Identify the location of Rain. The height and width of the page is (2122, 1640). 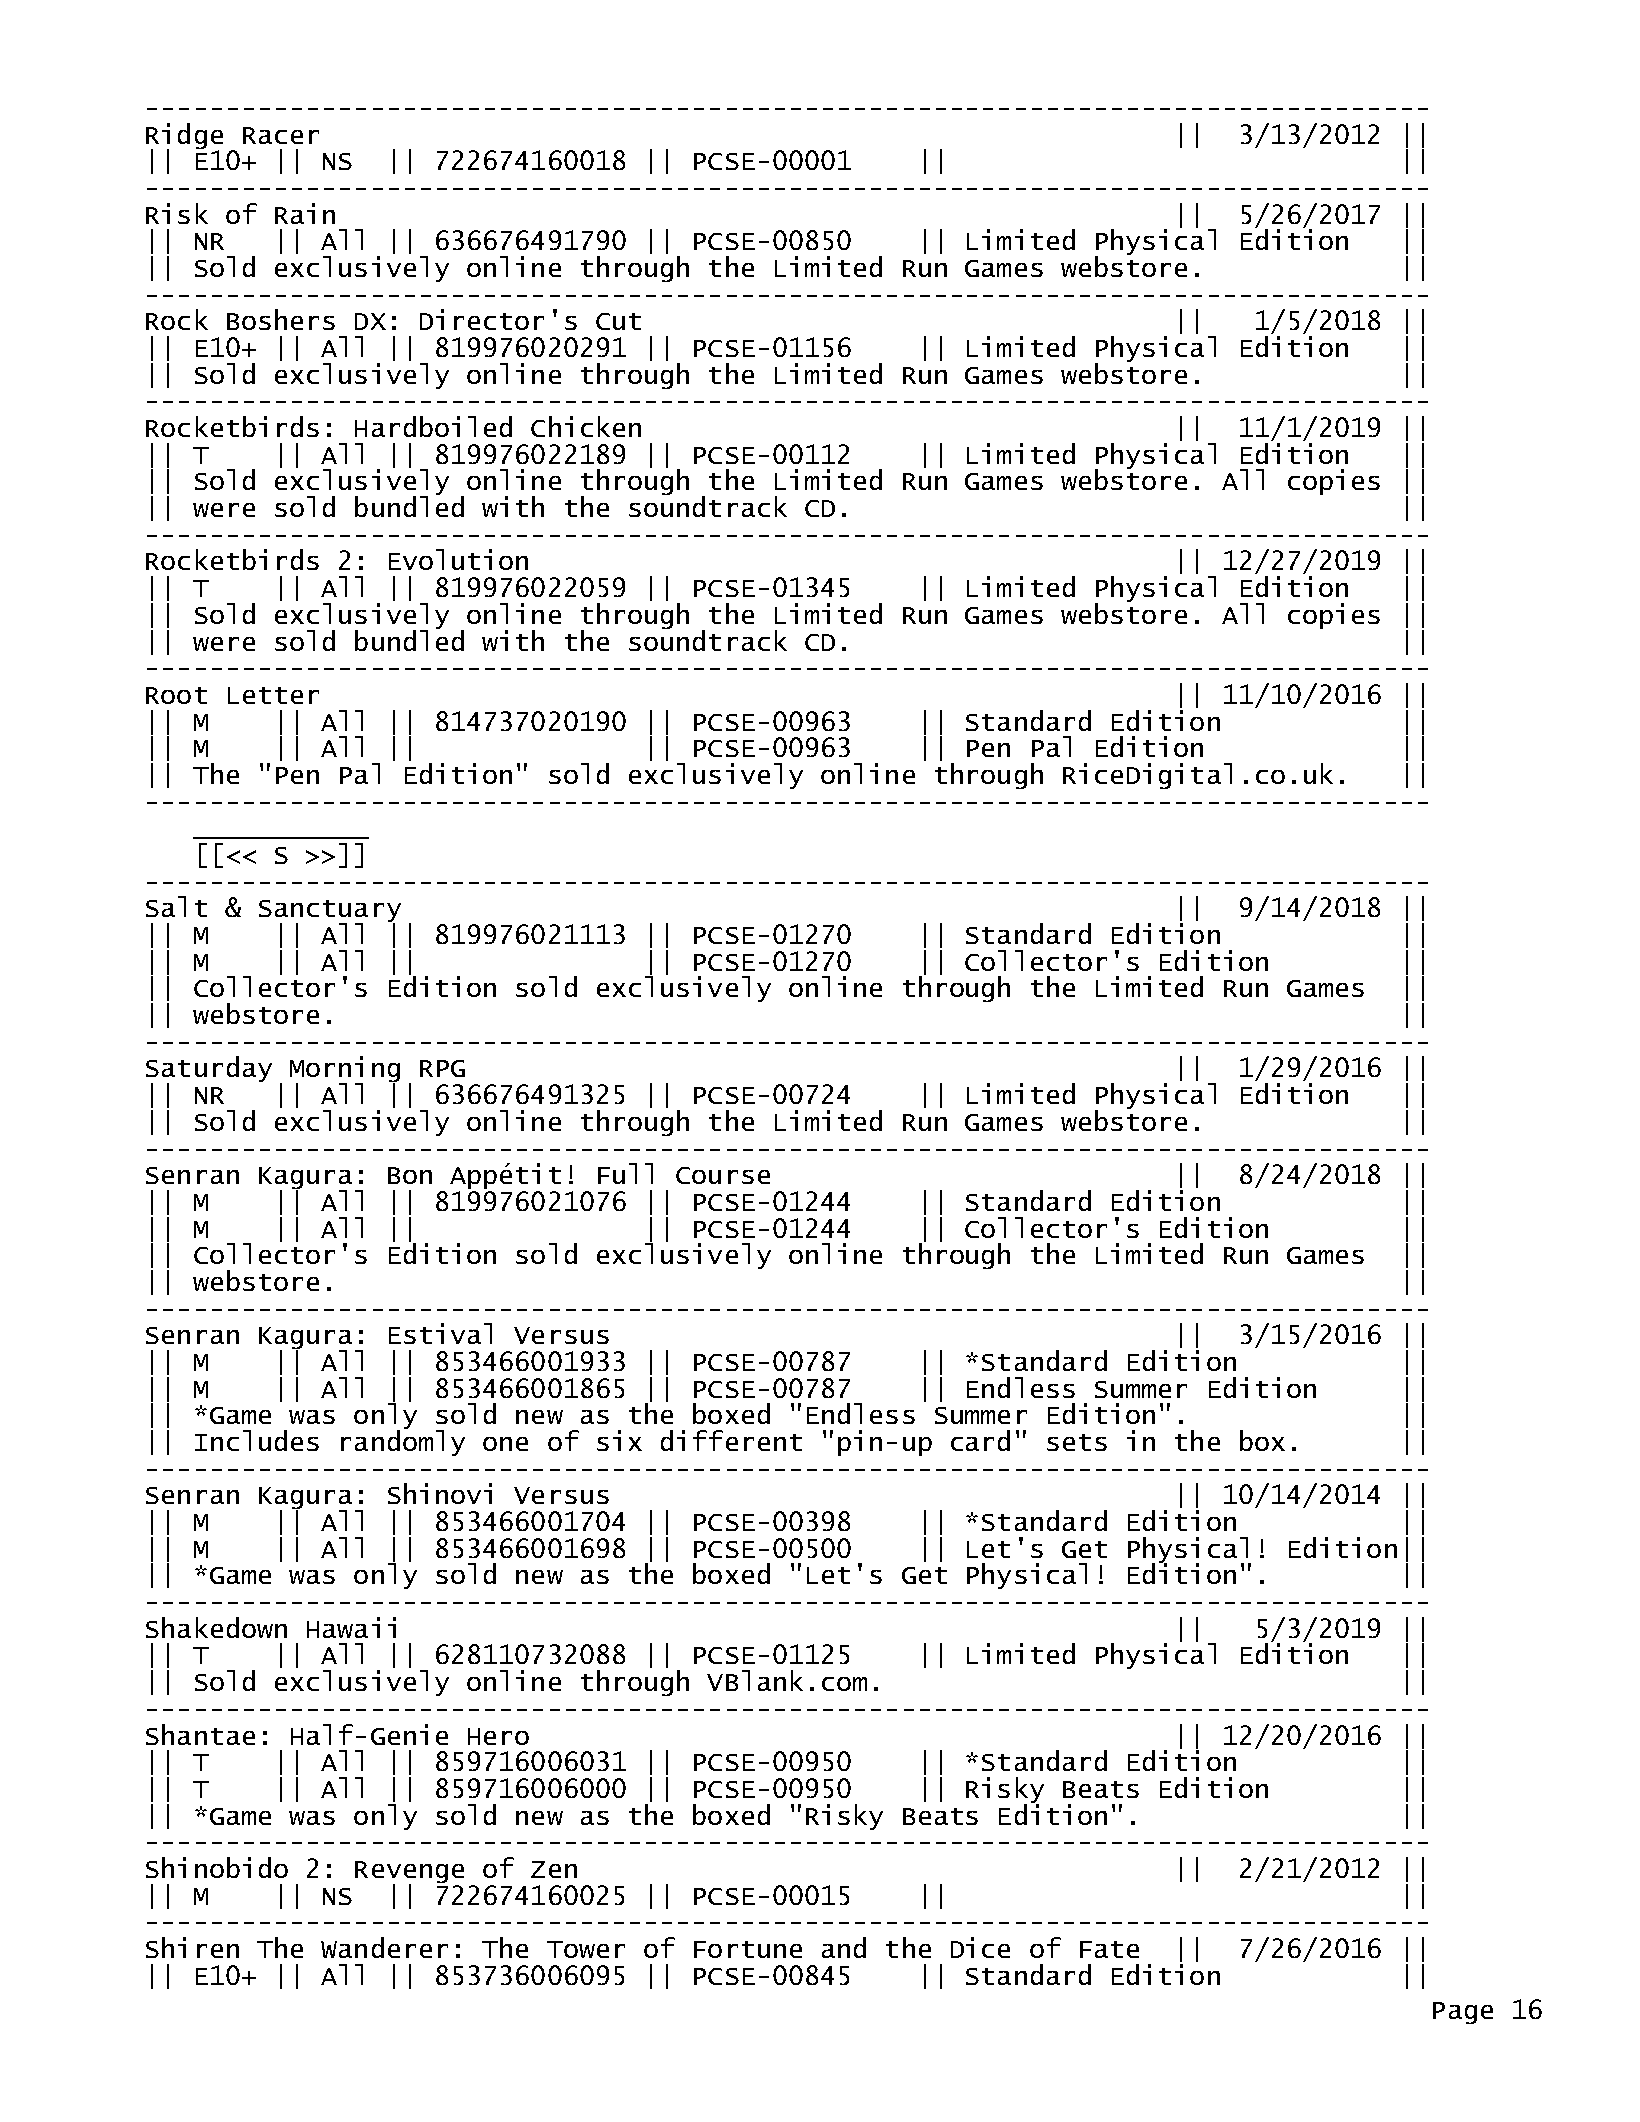
(305, 213).
